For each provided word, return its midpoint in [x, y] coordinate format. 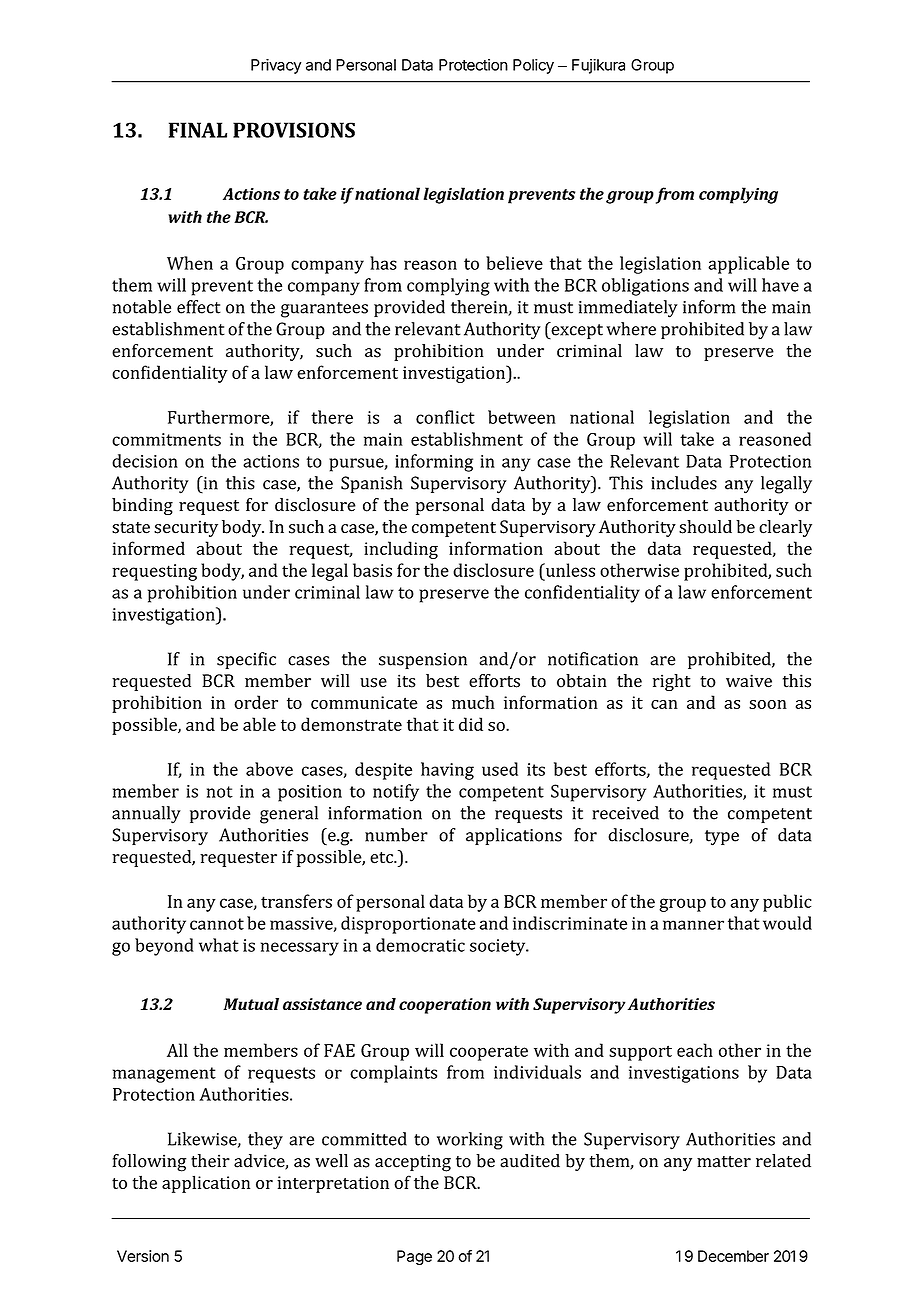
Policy [533, 66]
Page [414, 1257]
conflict [445, 417]
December [733, 1256]
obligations [645, 287]
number [396, 835]
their [210, 1161]
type [722, 838]
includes [684, 483]
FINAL [198, 130]
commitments [166, 439]
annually [146, 815]
